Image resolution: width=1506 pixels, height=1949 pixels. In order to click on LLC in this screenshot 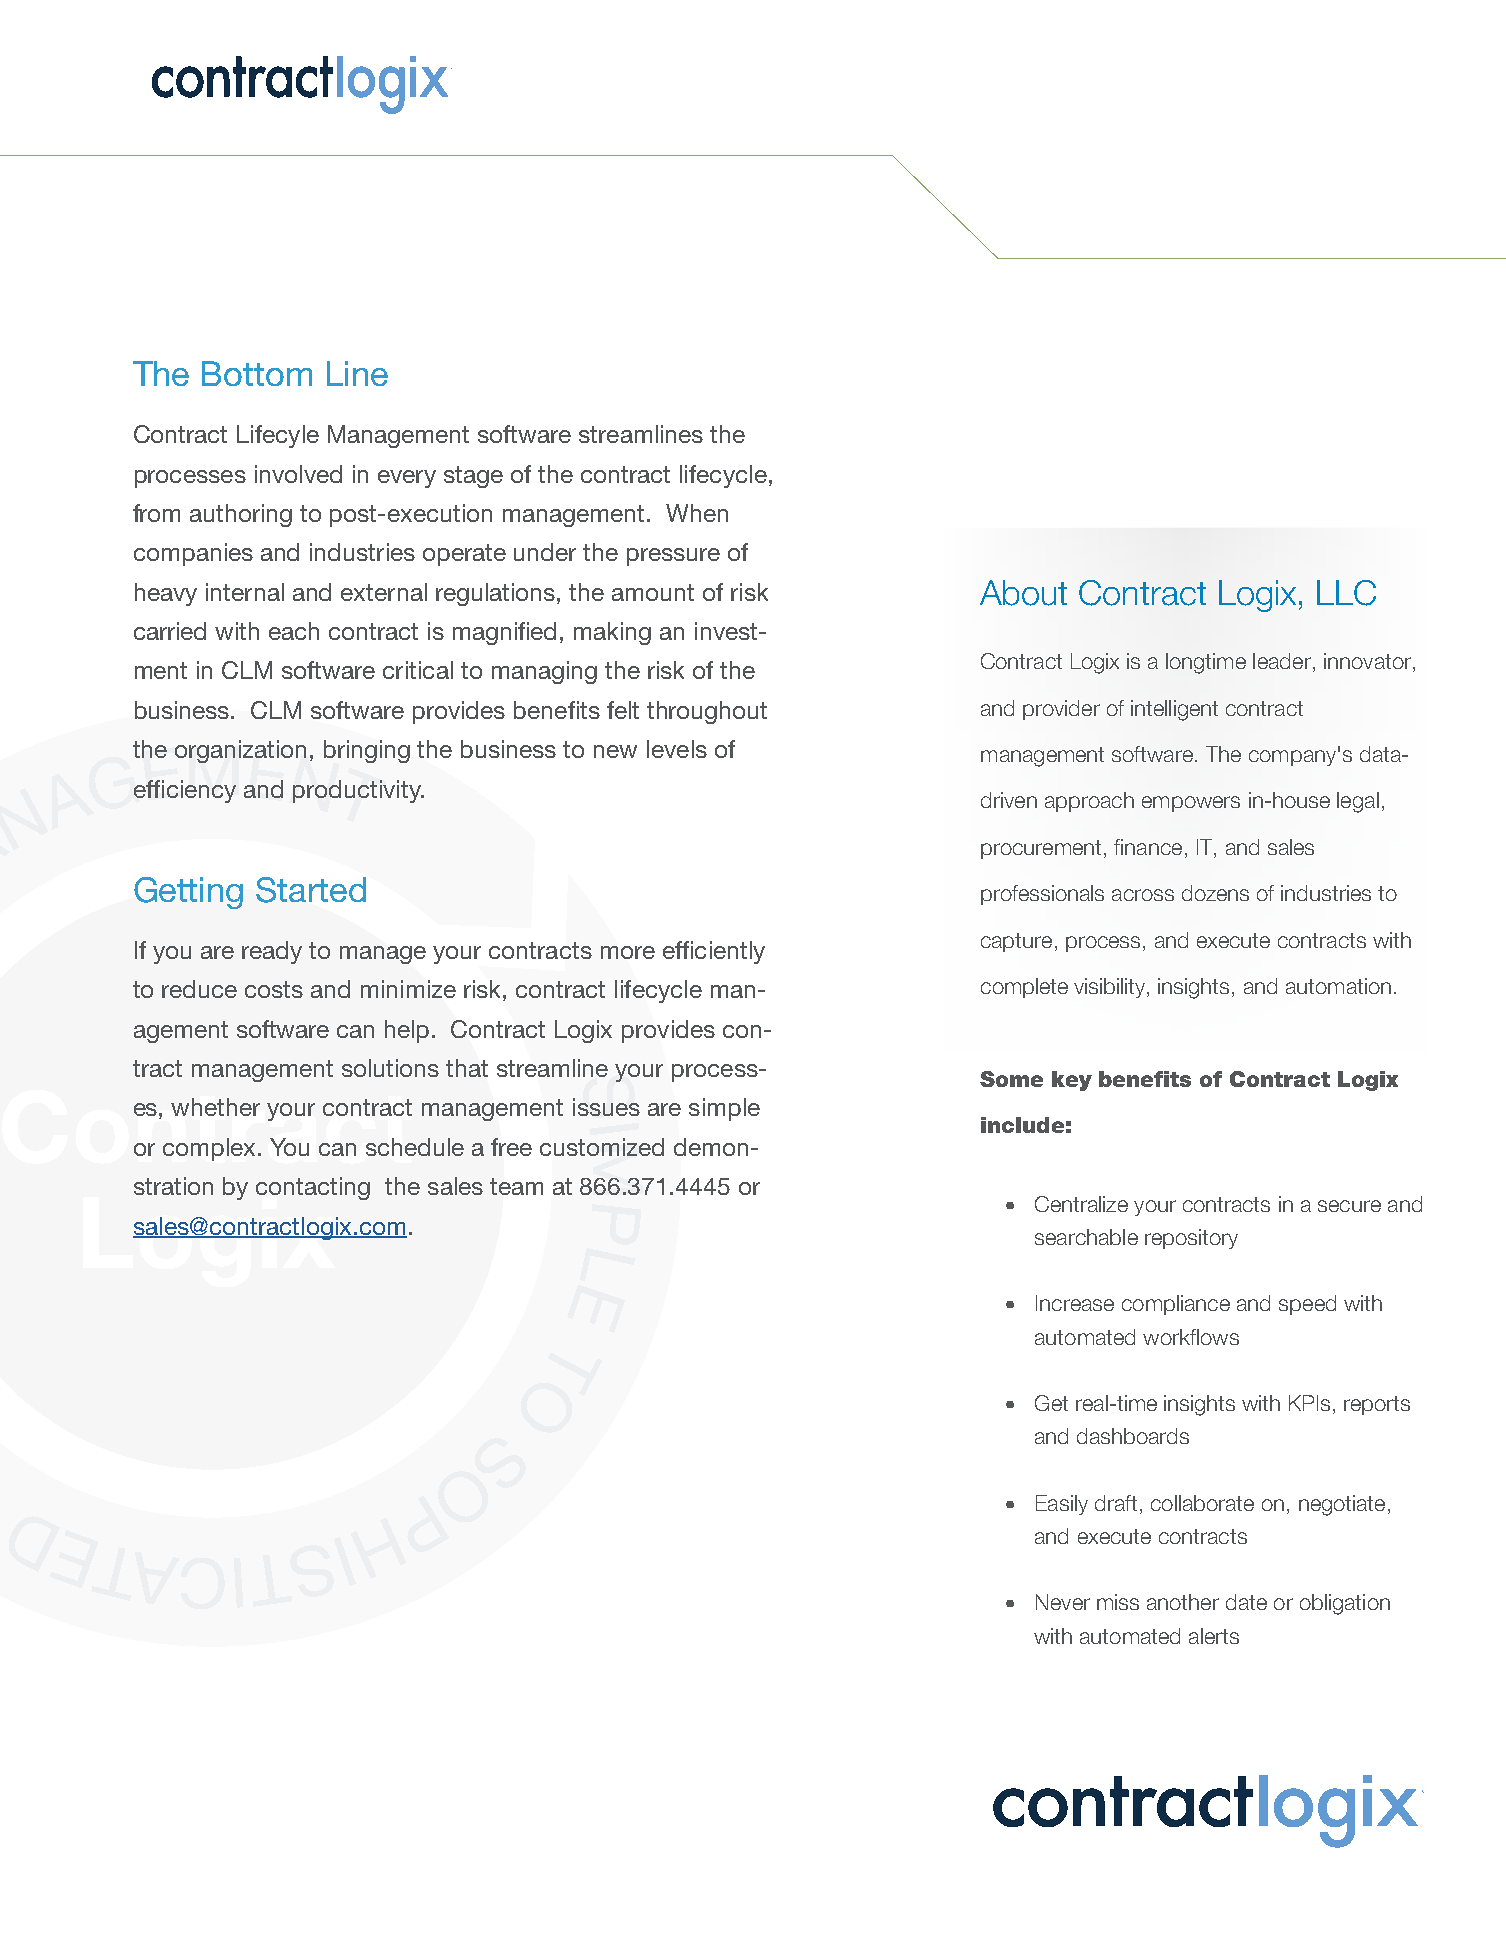, I will do `click(1346, 593)`.
